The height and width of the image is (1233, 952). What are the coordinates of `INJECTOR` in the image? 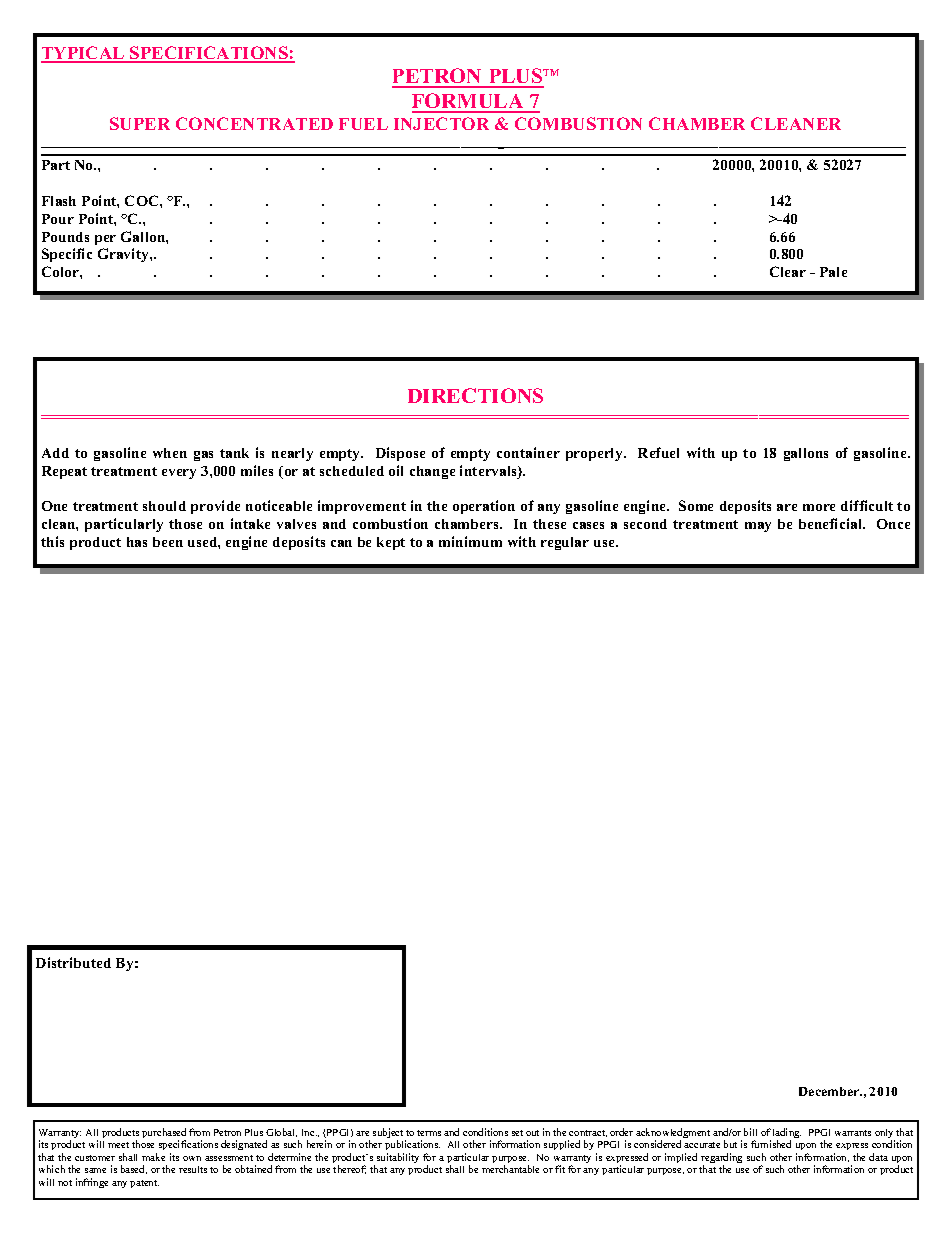 It's located at (441, 123).
